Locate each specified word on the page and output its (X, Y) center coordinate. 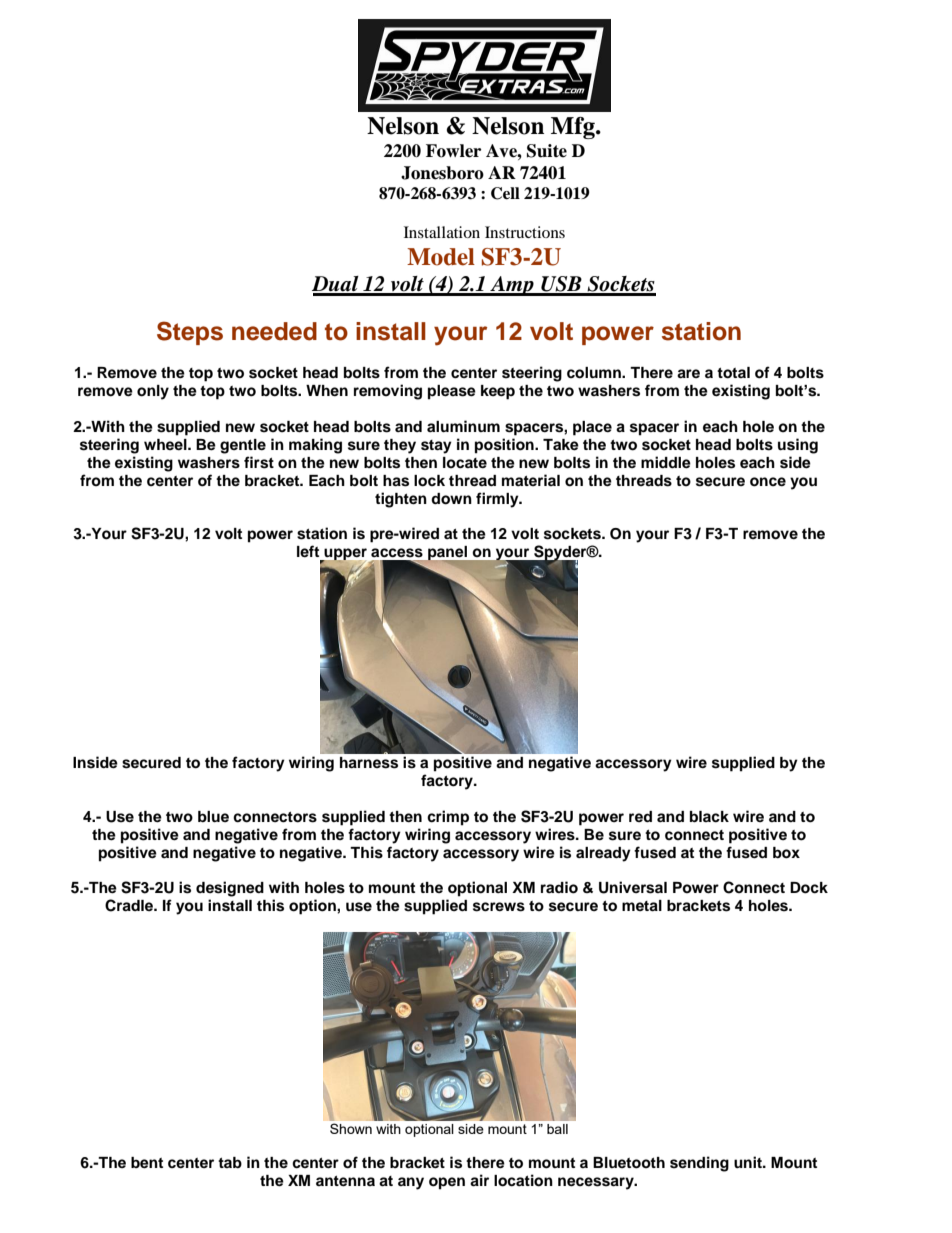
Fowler (453, 151)
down (451, 499)
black (709, 817)
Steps (190, 333)
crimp (448, 818)
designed (230, 889)
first (259, 462)
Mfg (574, 128)
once (768, 482)
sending (699, 1164)
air (479, 1180)
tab (230, 1162)
